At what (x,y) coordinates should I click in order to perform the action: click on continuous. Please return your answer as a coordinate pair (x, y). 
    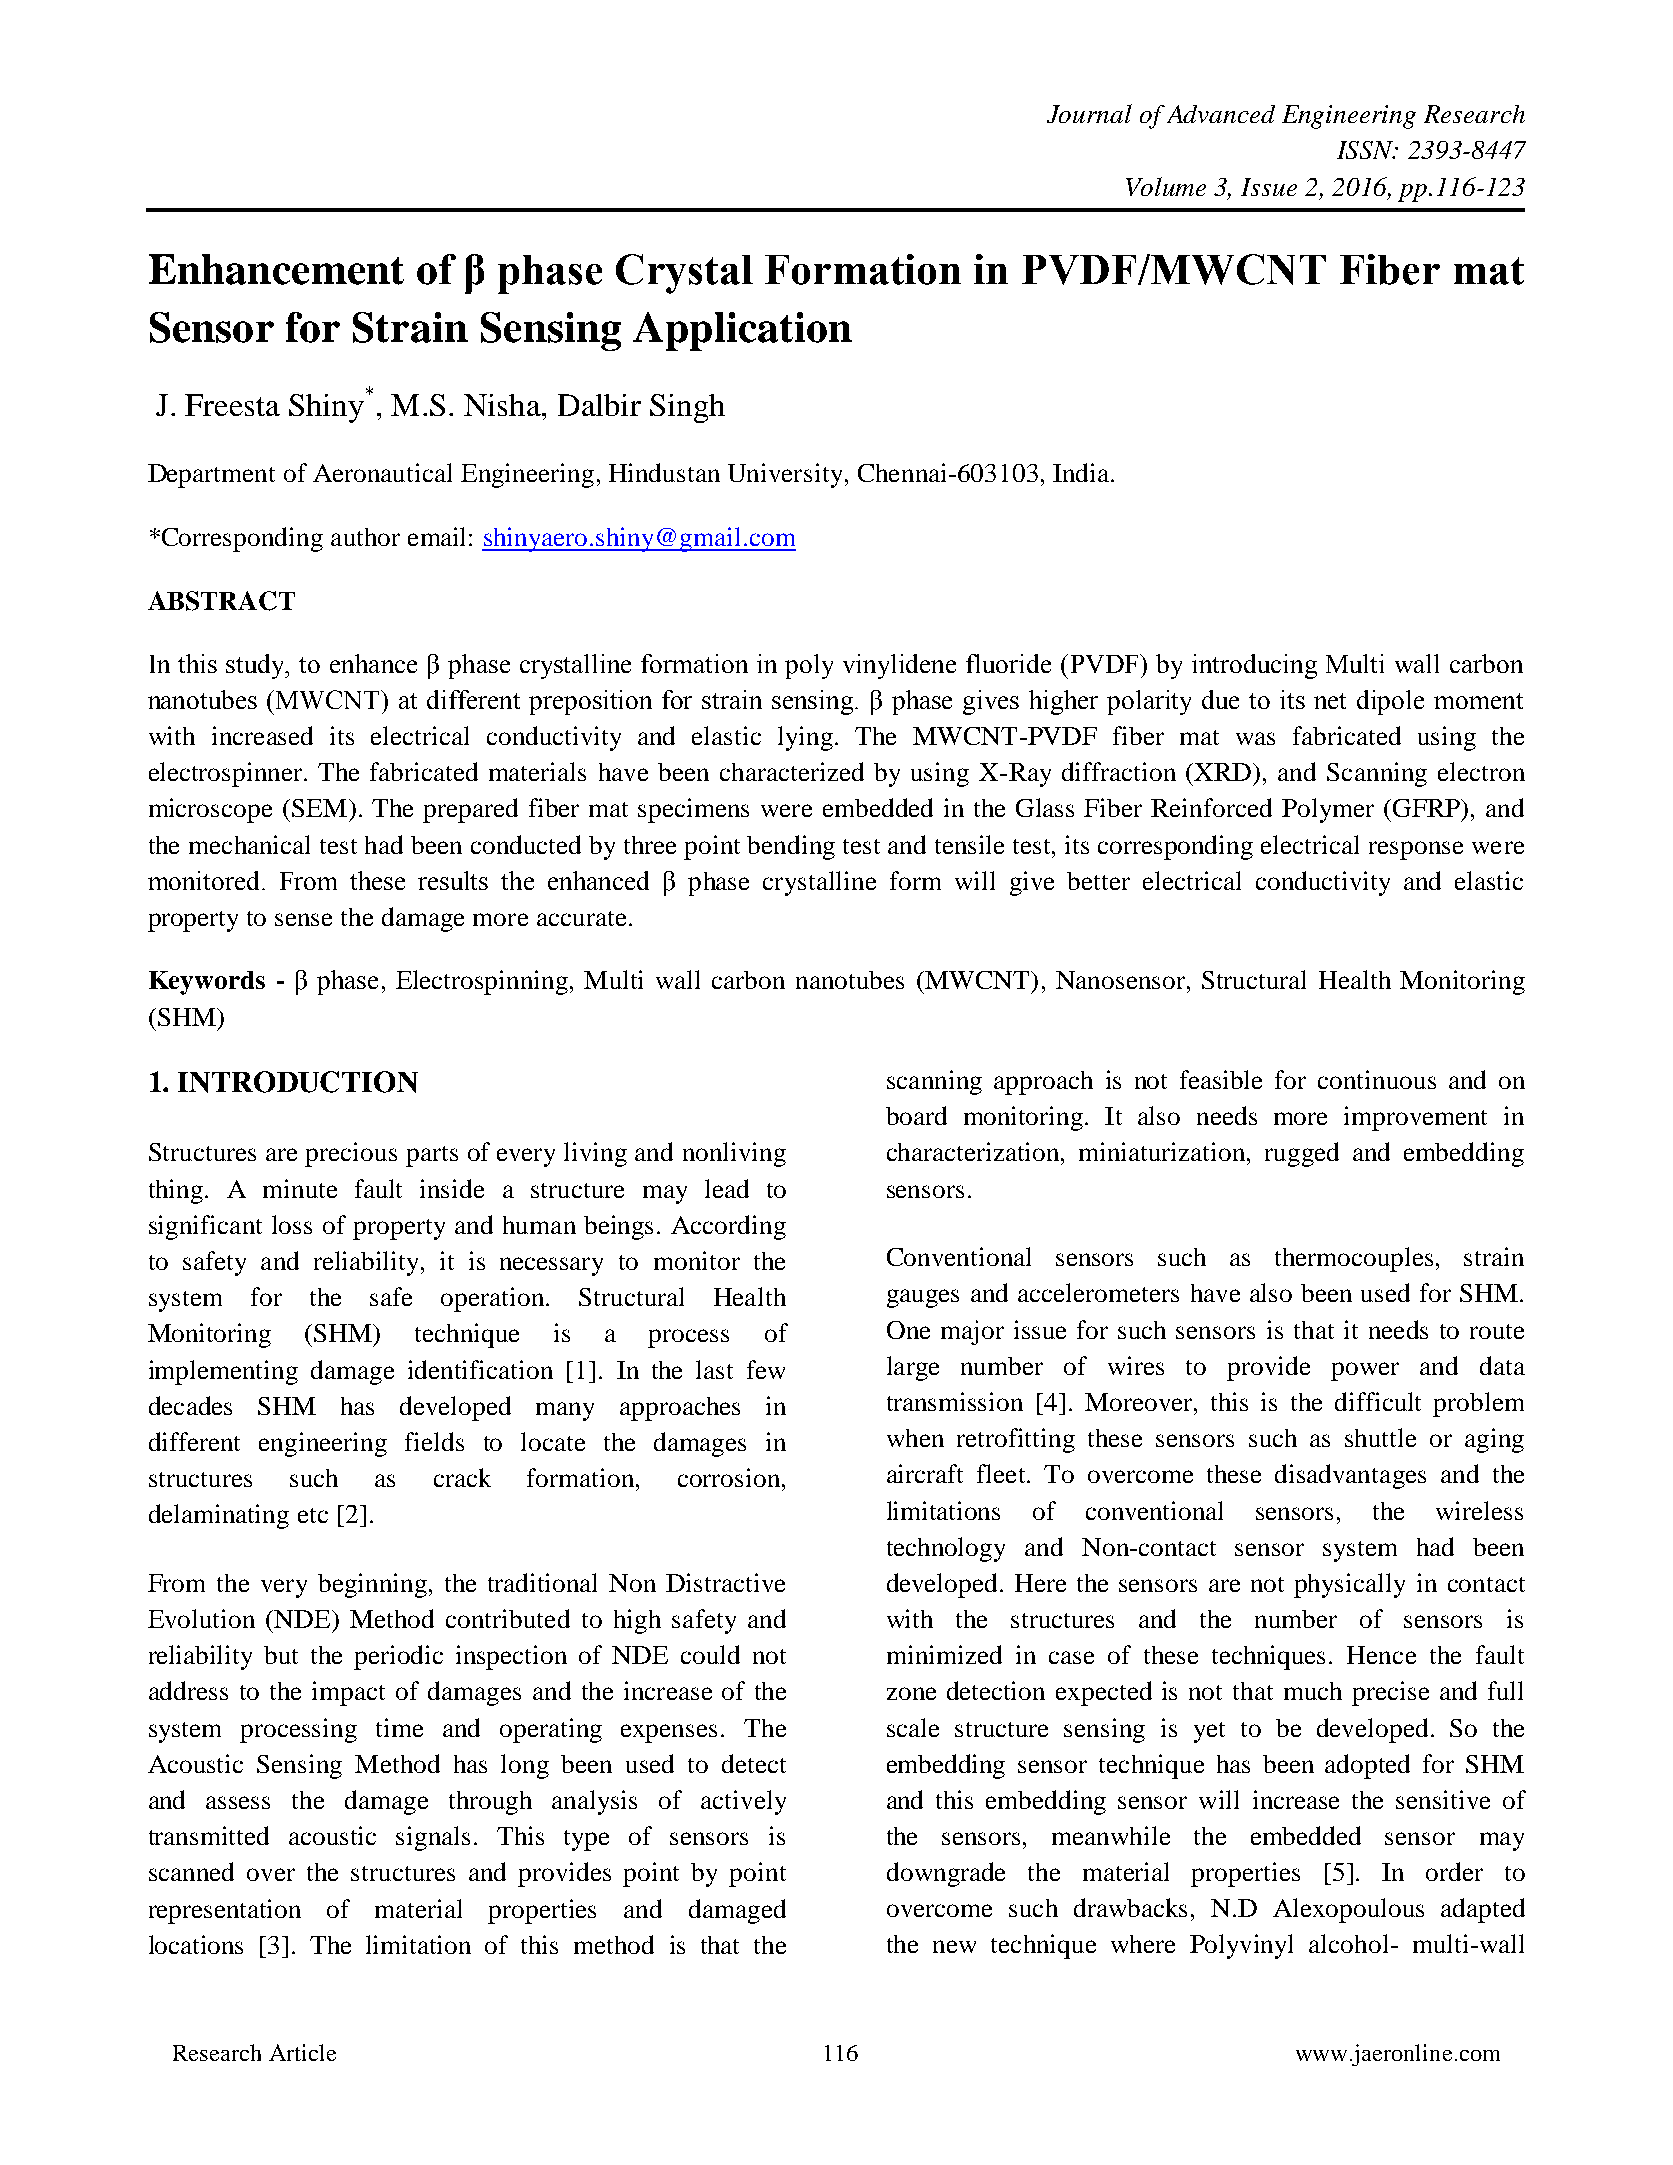
    Looking at the image, I should click on (1377, 1079).
